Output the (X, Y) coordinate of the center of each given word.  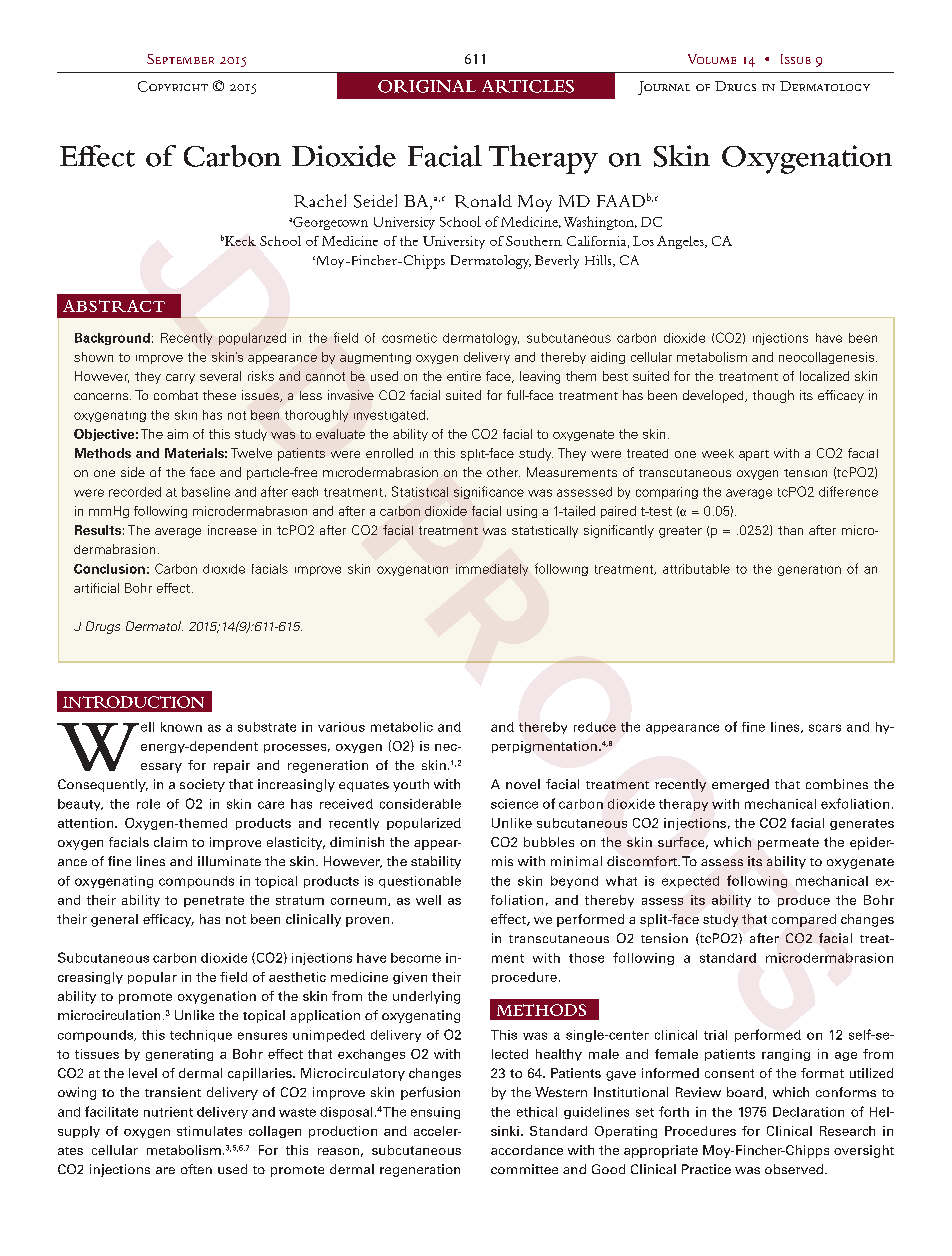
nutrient (168, 1112)
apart (754, 455)
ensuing (435, 1113)
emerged (740, 785)
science (514, 804)
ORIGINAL (427, 86)
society (202, 785)
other (503, 472)
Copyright (173, 86)
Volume (712, 59)
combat (176, 395)
